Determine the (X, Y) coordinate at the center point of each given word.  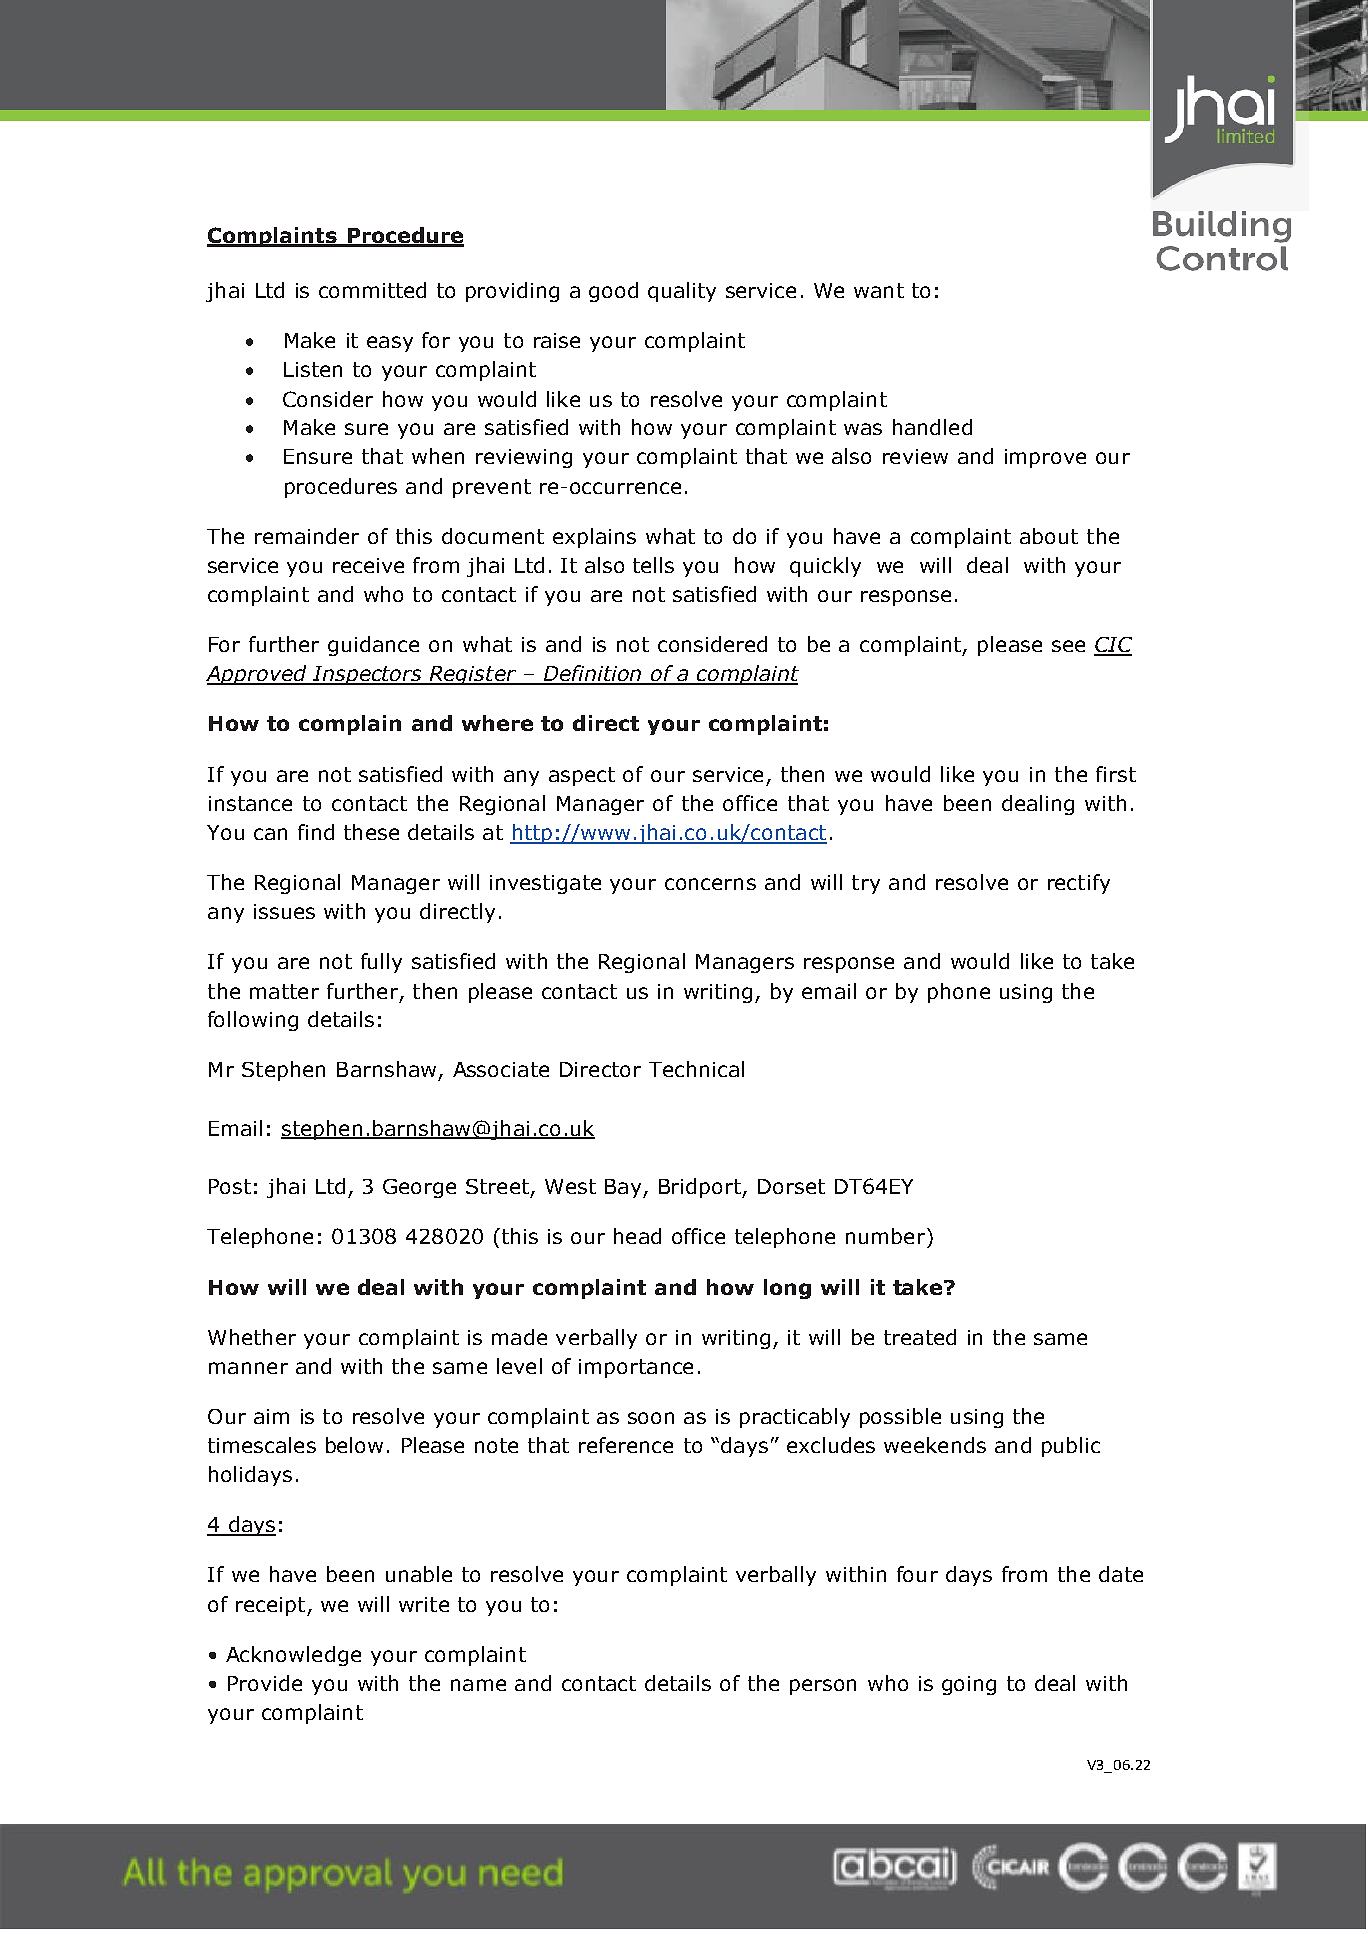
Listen (313, 369)
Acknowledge (293, 1656)
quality (682, 292)
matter (284, 991)
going (969, 1685)
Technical (696, 1069)
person (823, 1687)
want (879, 290)
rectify (1079, 884)
